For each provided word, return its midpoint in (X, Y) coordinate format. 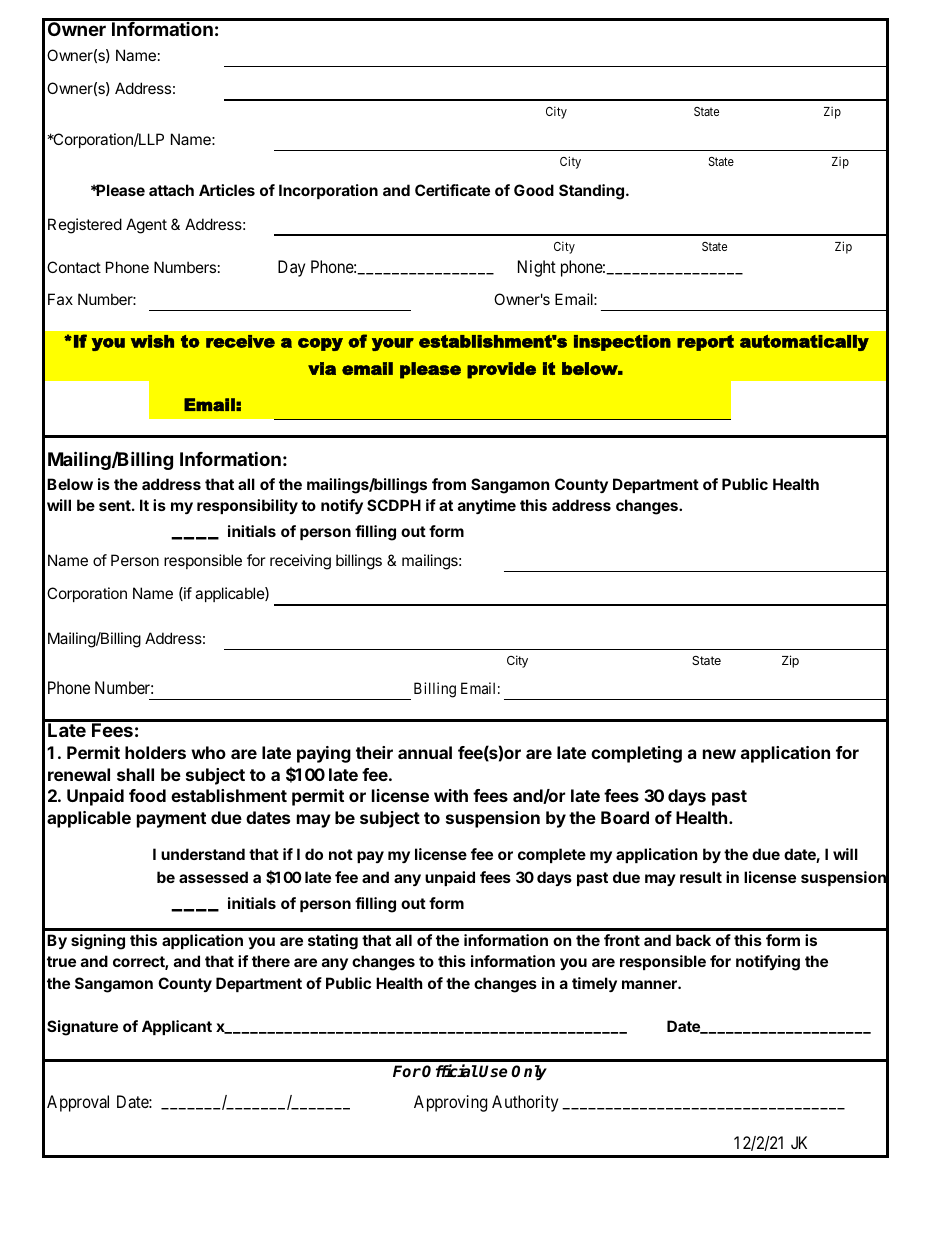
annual (425, 752)
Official (450, 1071)
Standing (591, 192)
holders (155, 752)
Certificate (452, 190)
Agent (146, 226)
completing (636, 754)
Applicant (177, 1027)
